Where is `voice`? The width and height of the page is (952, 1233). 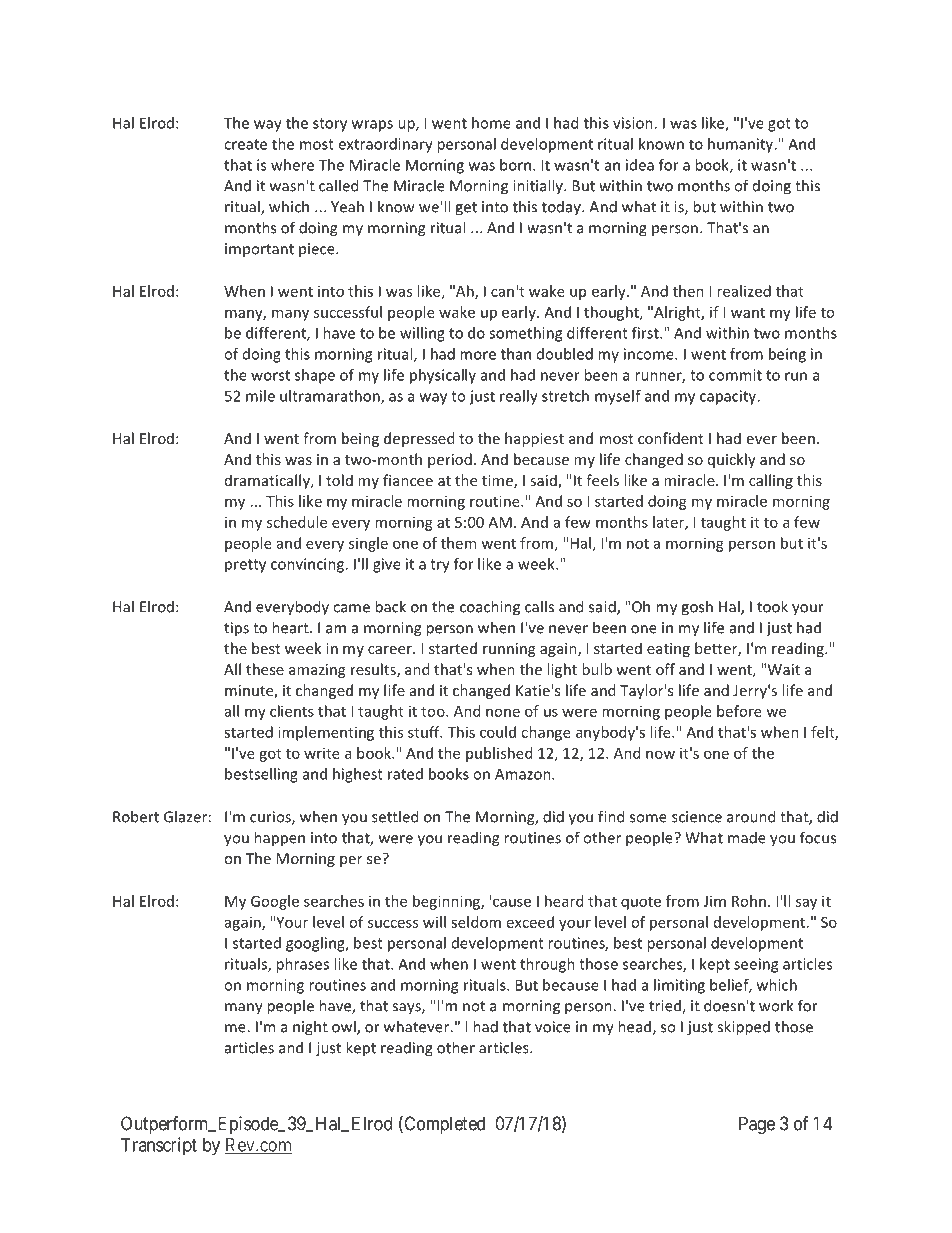
voice is located at coordinates (553, 1027).
